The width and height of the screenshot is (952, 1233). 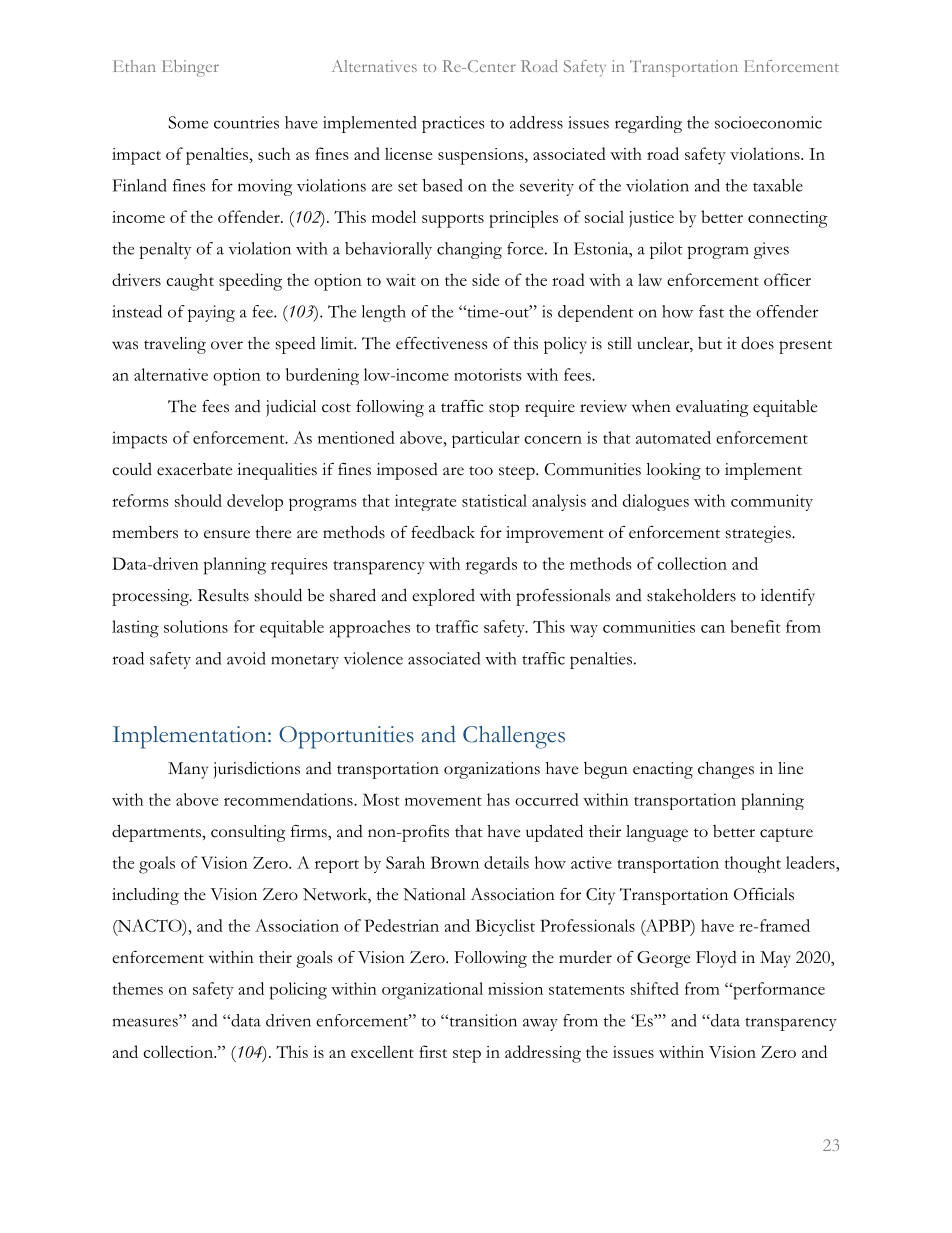 What do you see at coordinates (467, 1056) in the screenshot?
I see `step` at bounding box center [467, 1056].
